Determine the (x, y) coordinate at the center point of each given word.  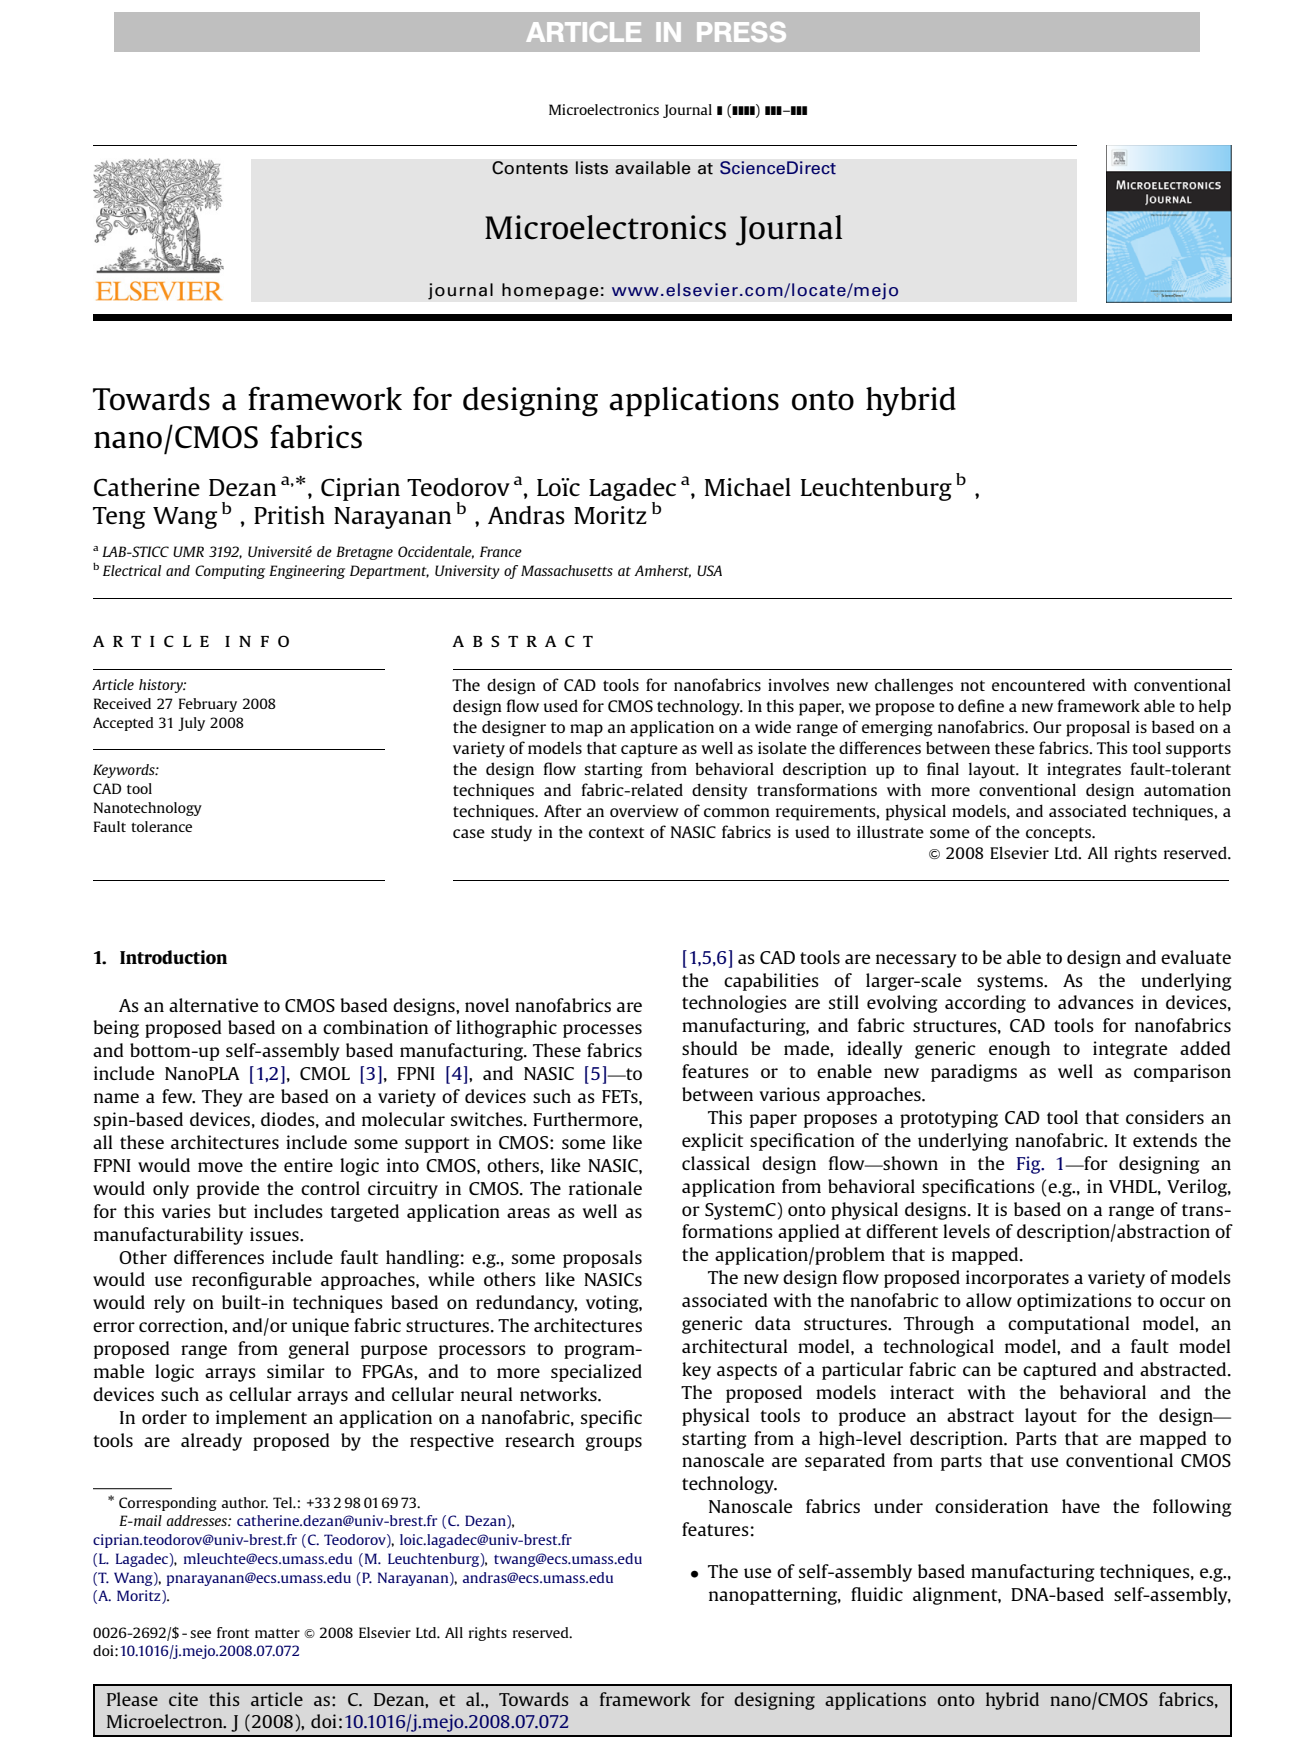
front (233, 1632)
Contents (530, 168)
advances (1096, 1002)
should (710, 1048)
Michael (748, 487)
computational (1068, 1325)
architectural (734, 1346)
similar (296, 1371)
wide (773, 726)
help (1215, 707)
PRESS (741, 32)
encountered (1038, 684)
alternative (214, 1005)
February (208, 705)
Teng (119, 518)
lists (592, 168)
